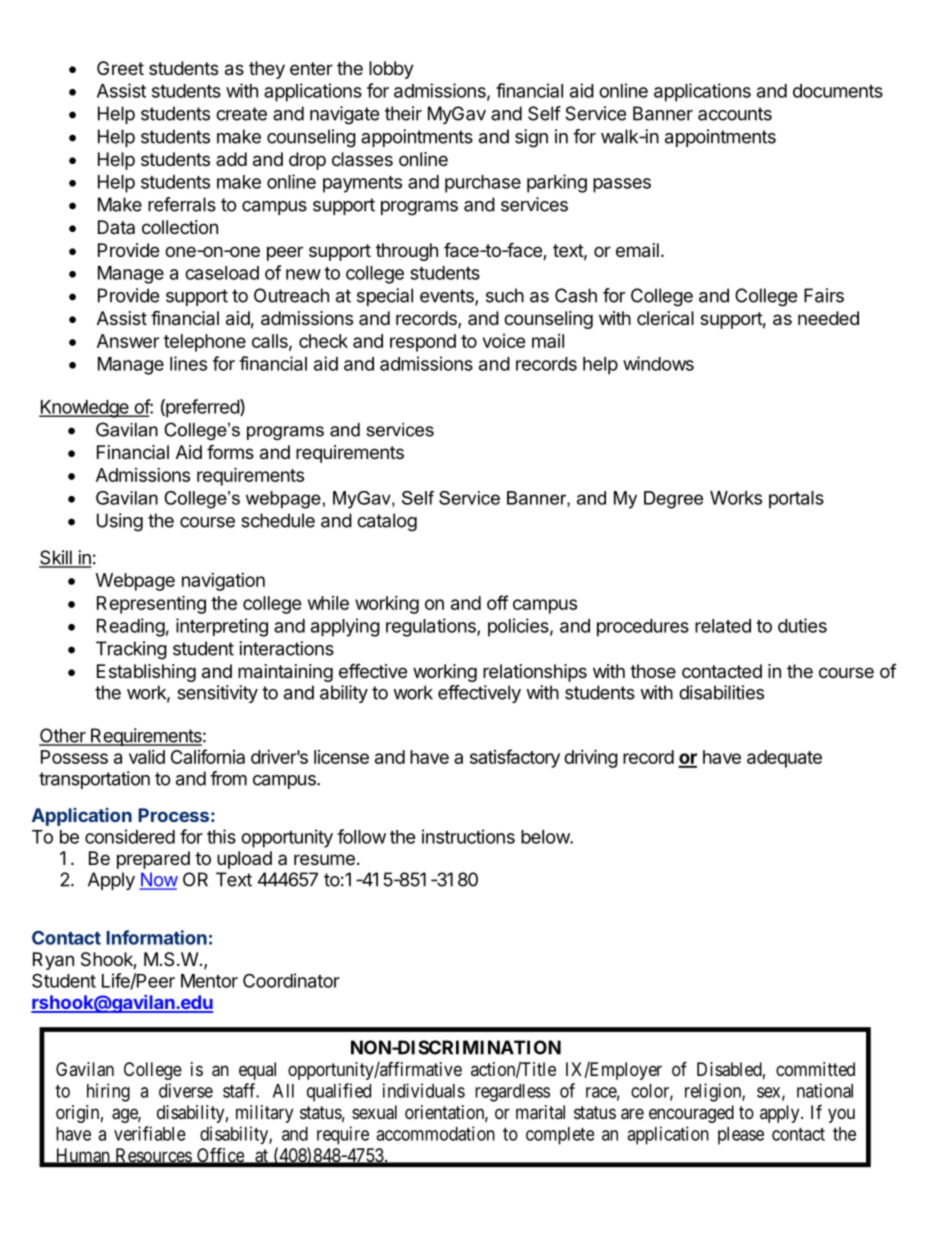  What do you see at coordinates (146, 673) in the screenshot?
I see `Establishing` at bounding box center [146, 673].
